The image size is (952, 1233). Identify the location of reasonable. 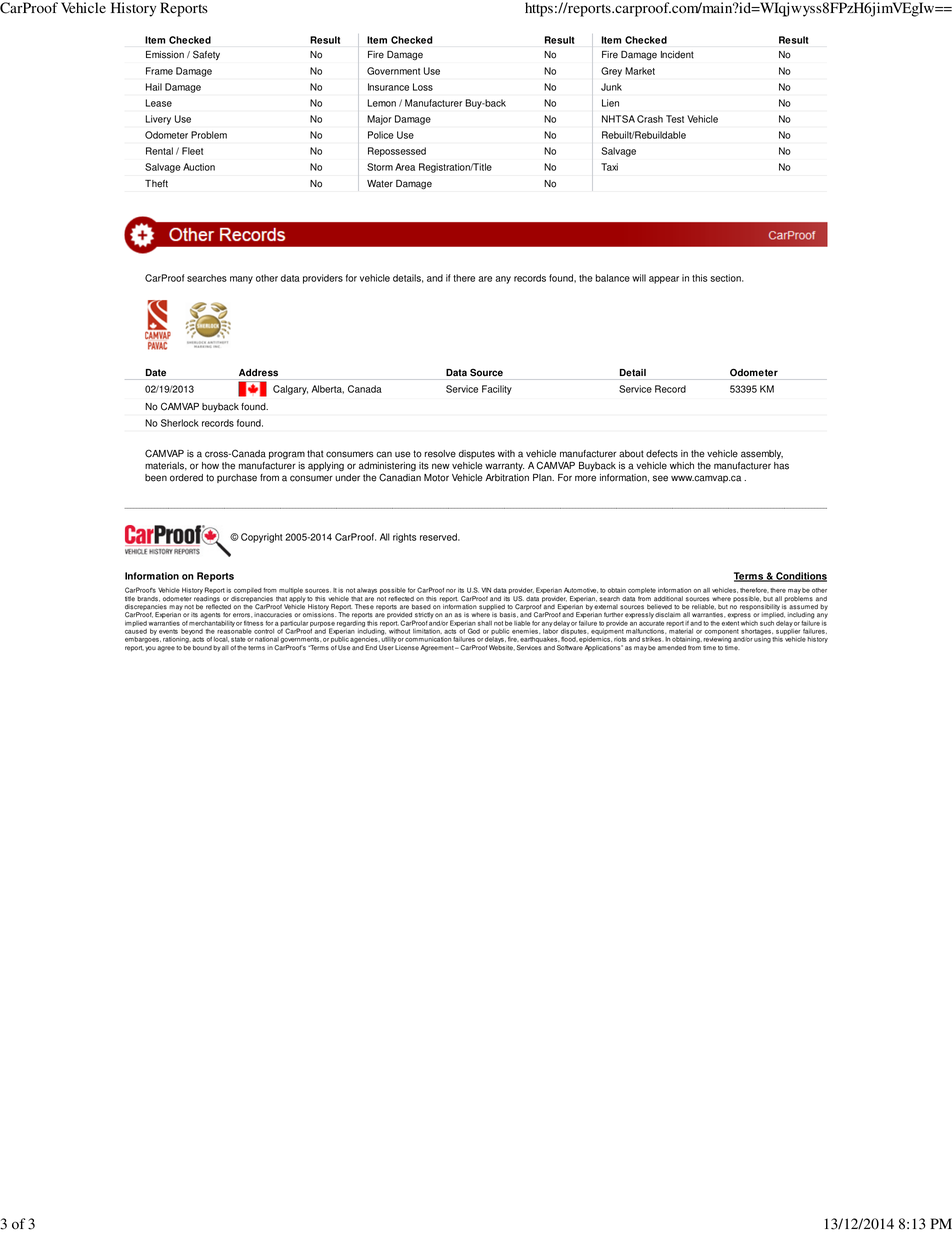
(234, 631).
